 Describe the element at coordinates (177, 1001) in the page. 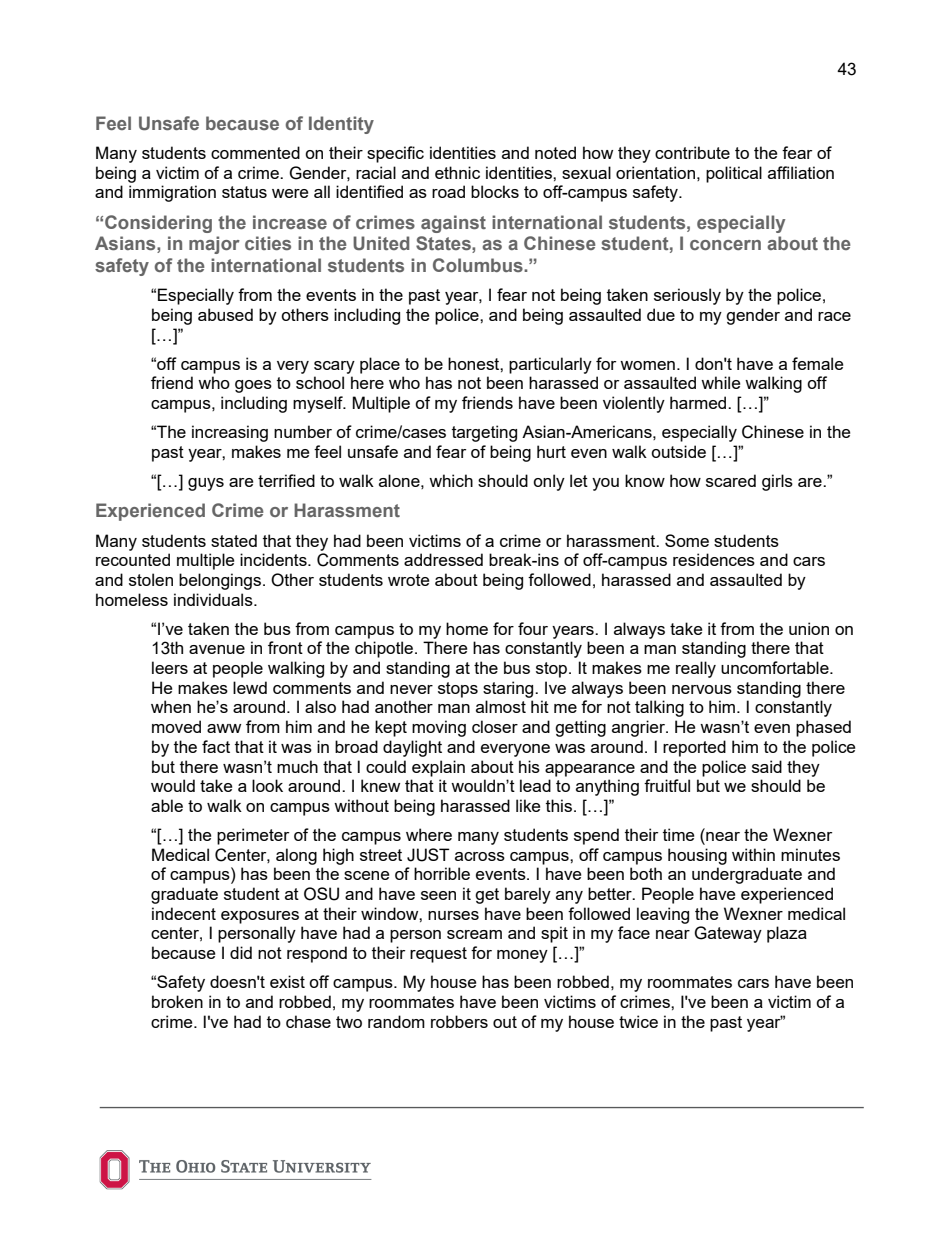

I see `broken` at that location.
